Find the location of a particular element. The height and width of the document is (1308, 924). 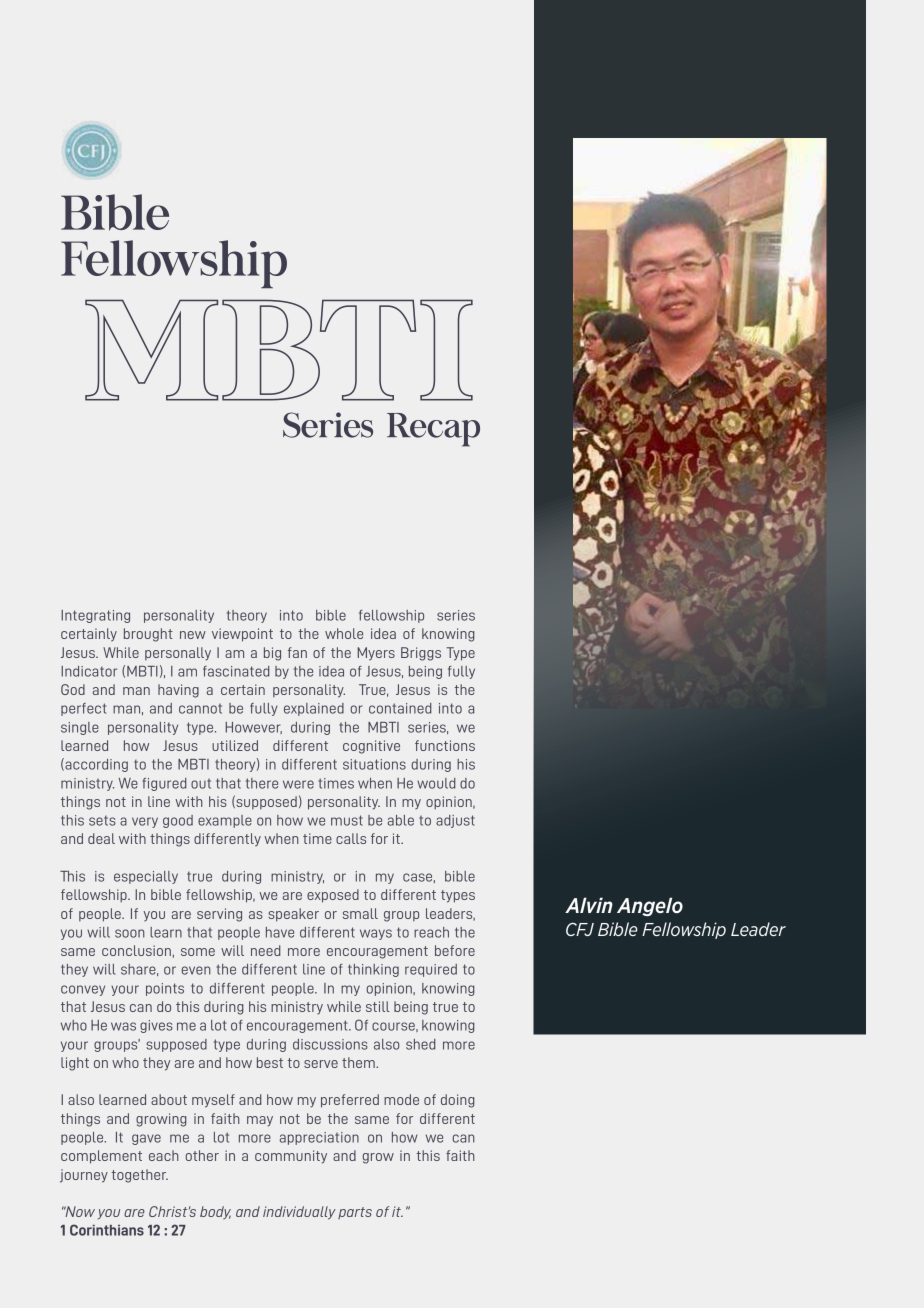

Integrating is located at coordinates (95, 616).
